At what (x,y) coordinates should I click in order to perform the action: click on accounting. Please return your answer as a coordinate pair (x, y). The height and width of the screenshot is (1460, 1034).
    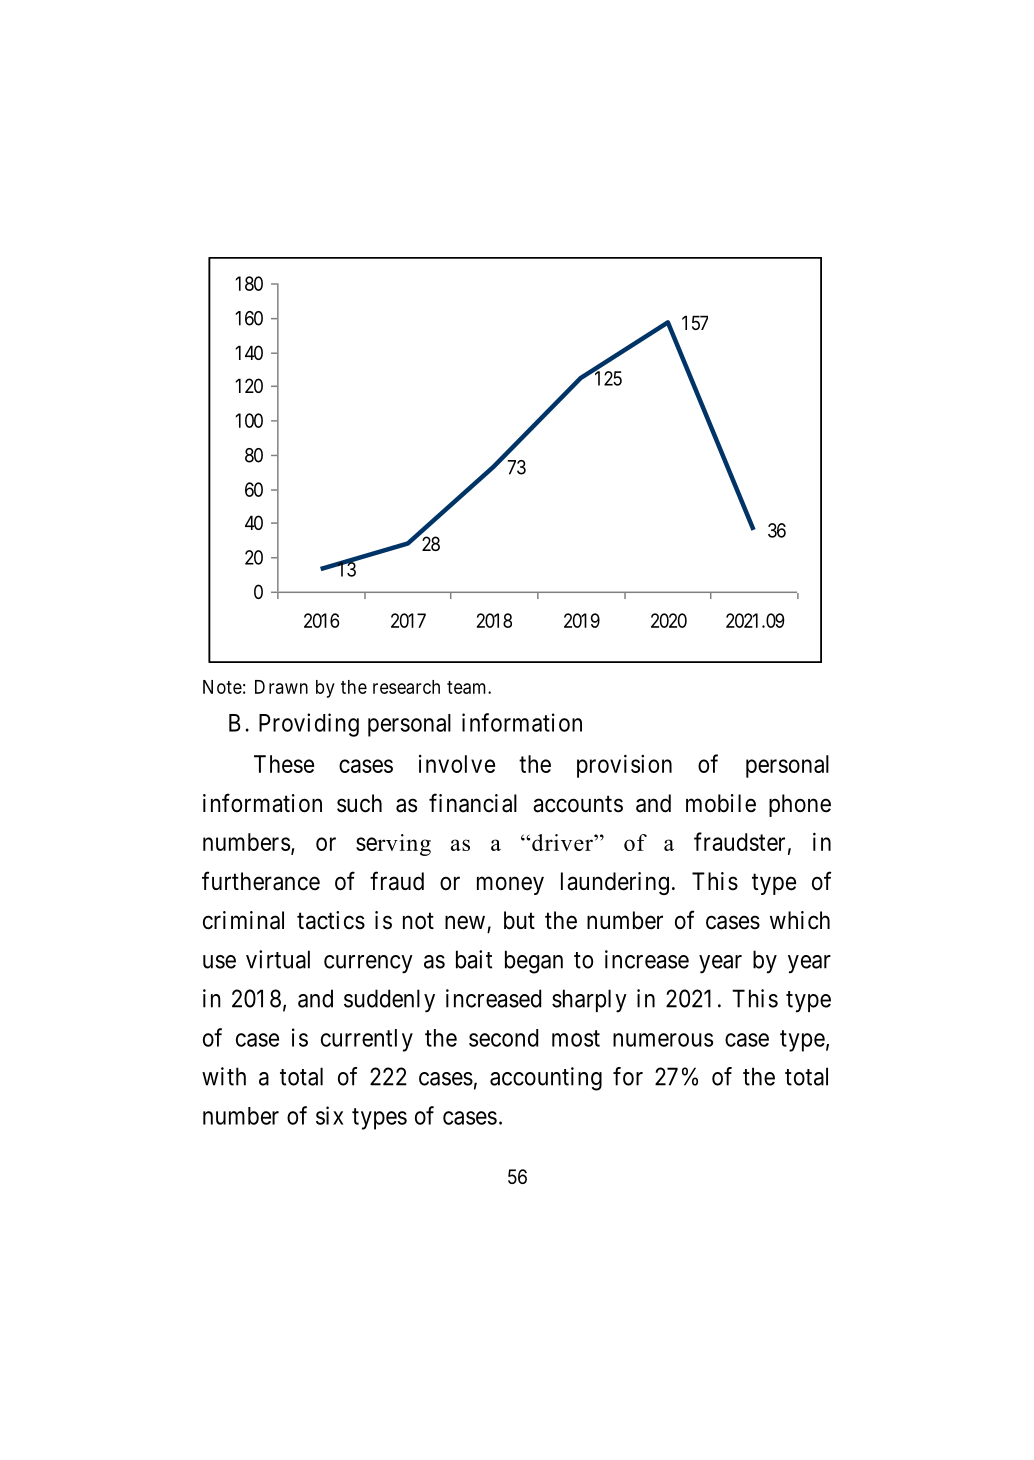
    Looking at the image, I should click on (546, 1079).
